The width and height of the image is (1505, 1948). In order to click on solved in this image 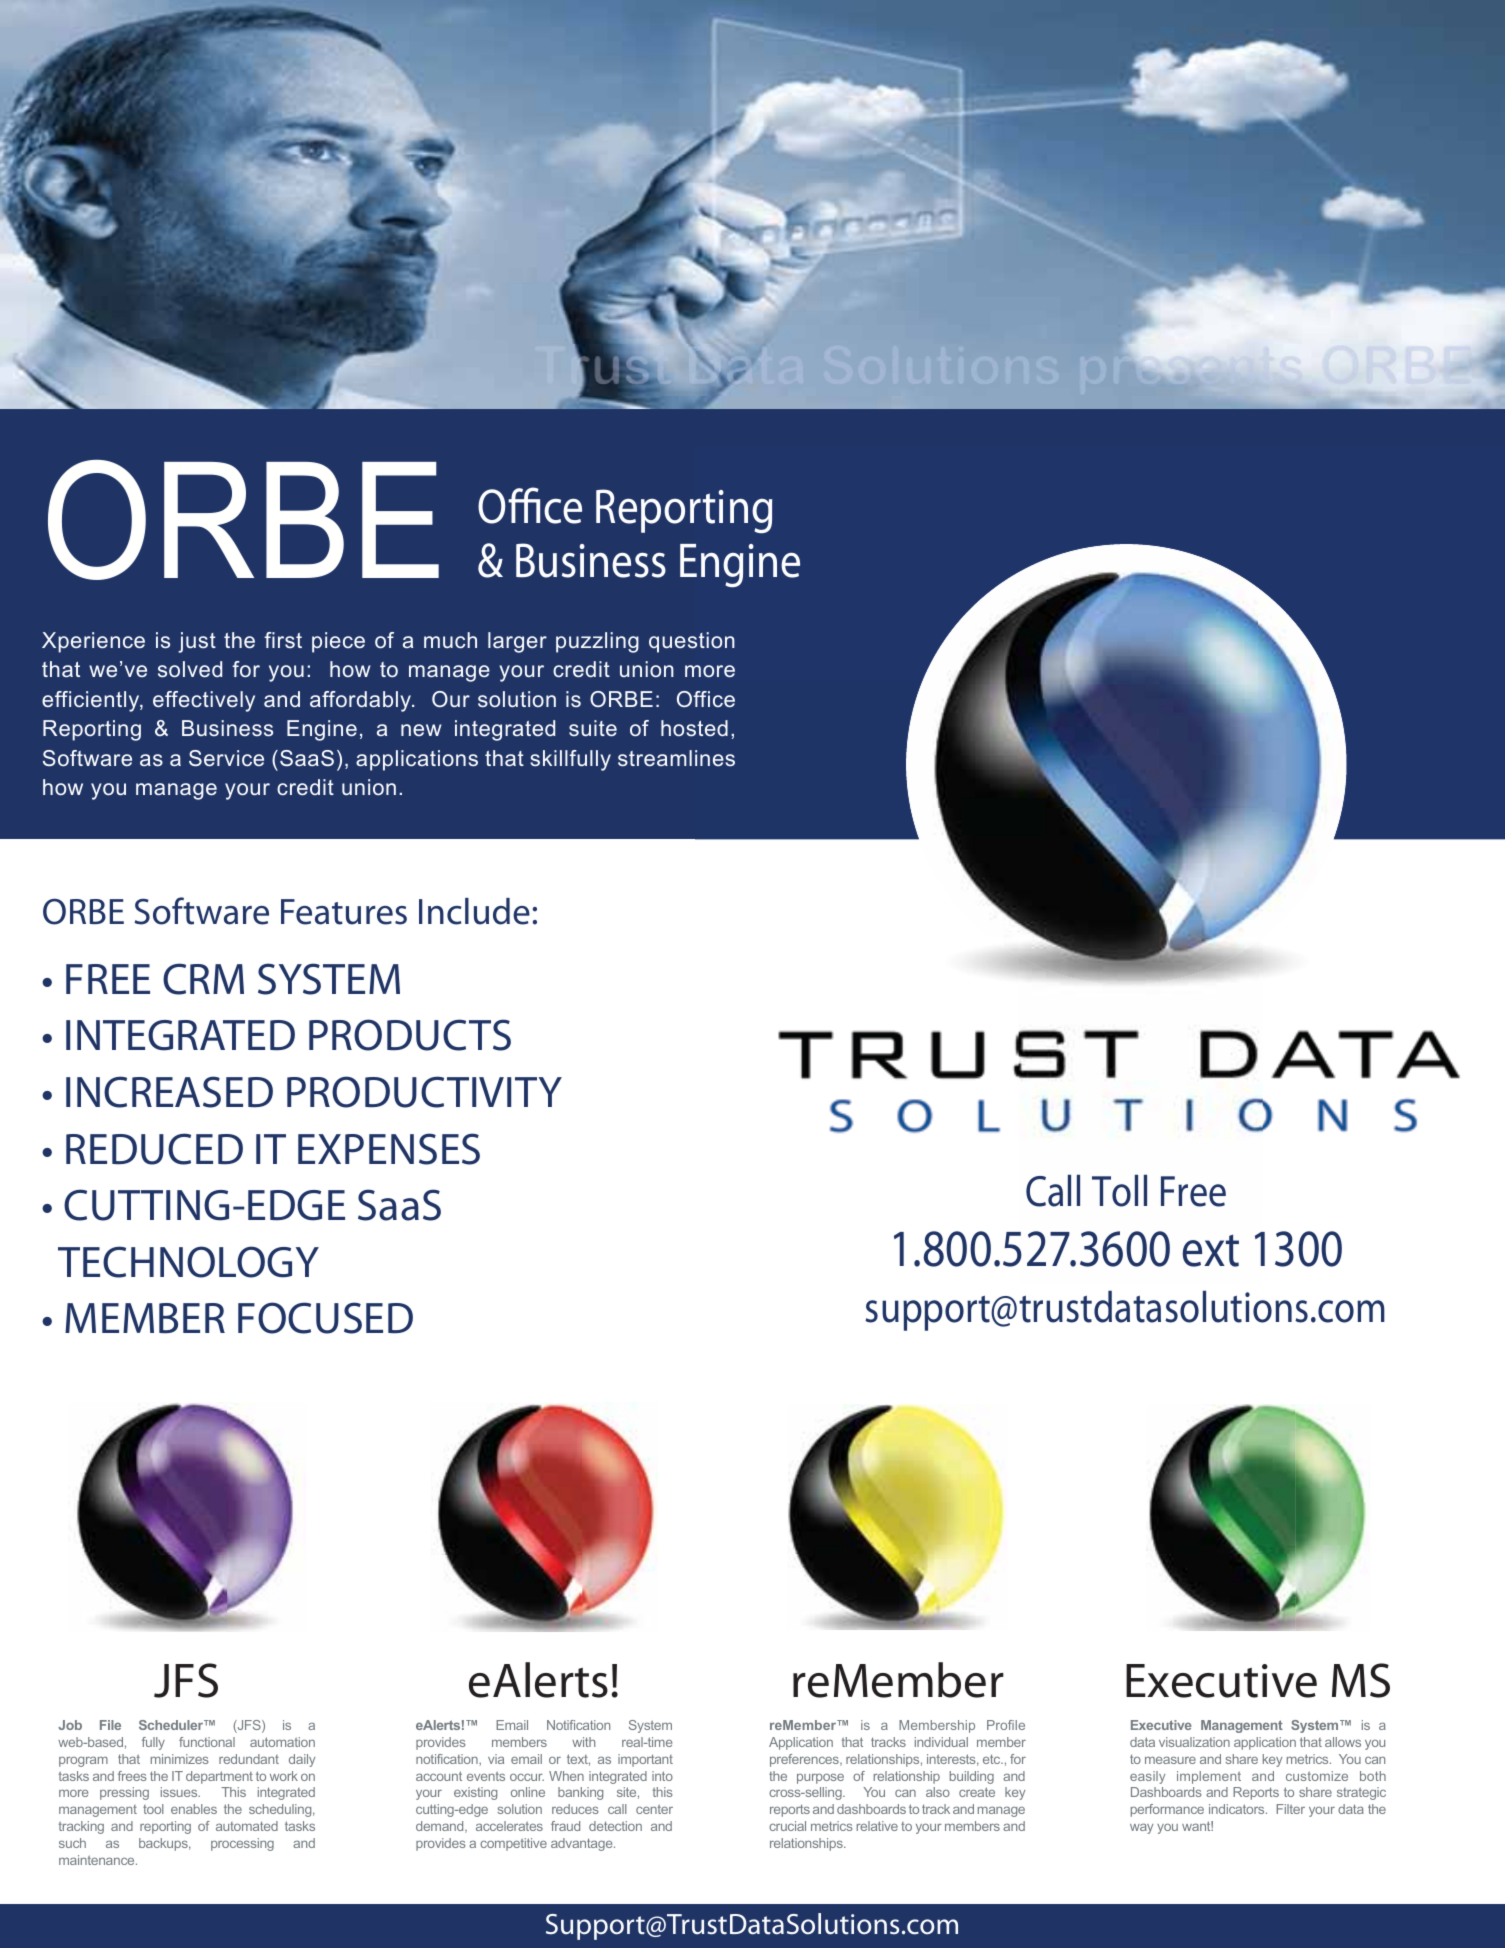, I will do `click(190, 669)`.
